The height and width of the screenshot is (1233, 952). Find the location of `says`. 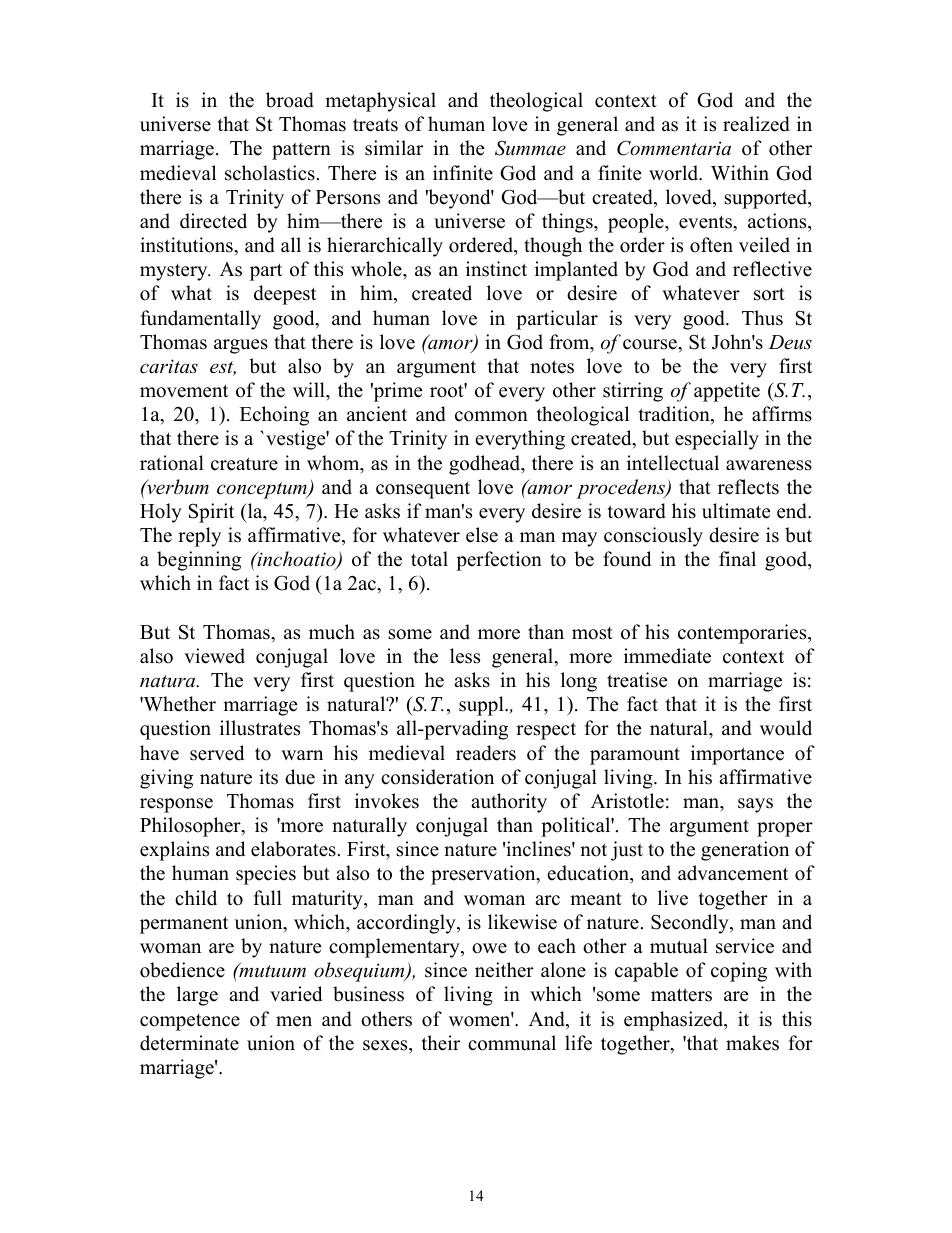

says is located at coordinates (755, 805).
